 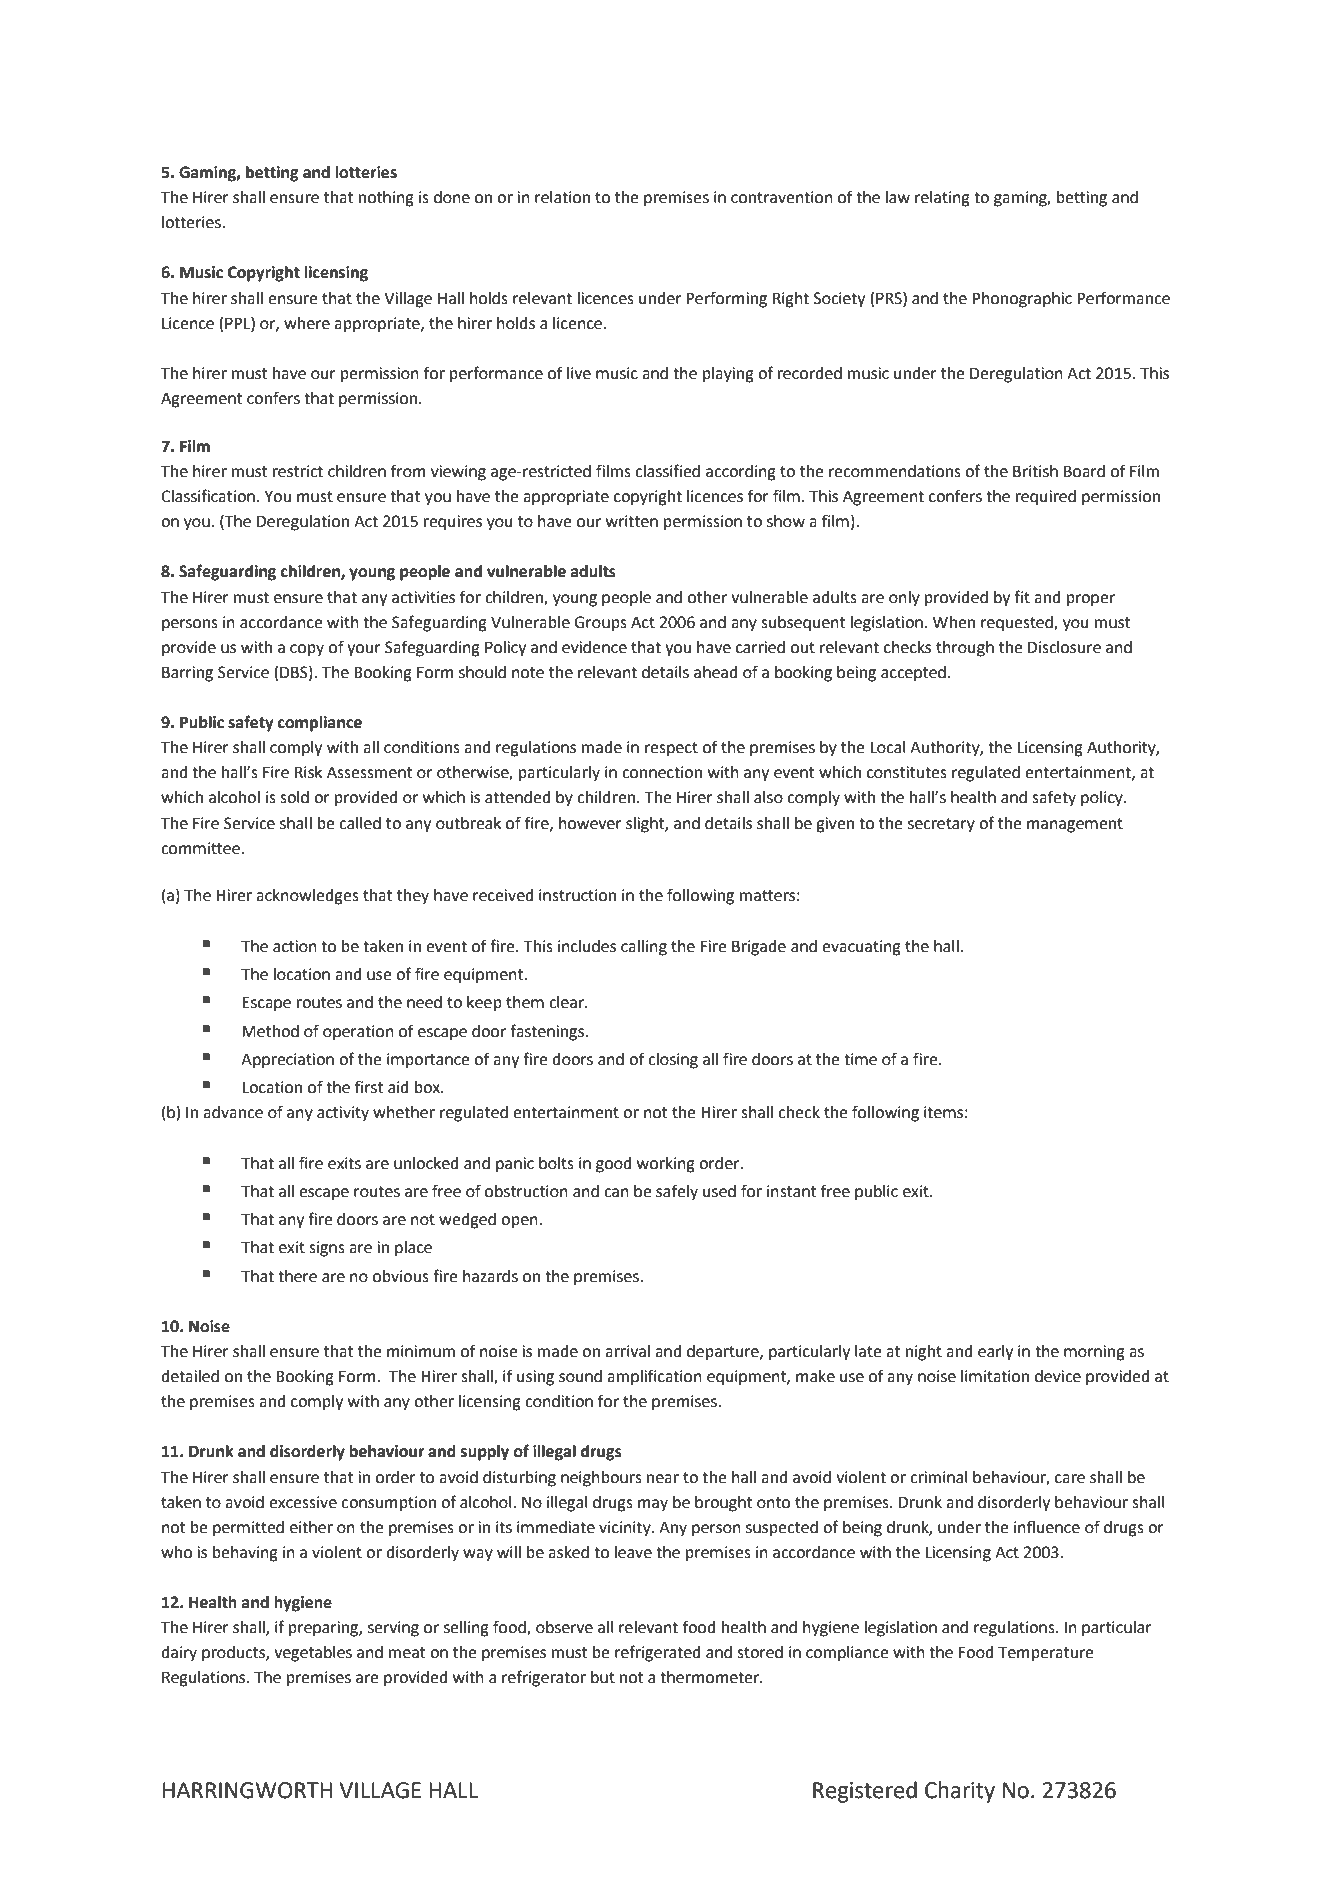 I want to click on but, so click(x=603, y=1677).
